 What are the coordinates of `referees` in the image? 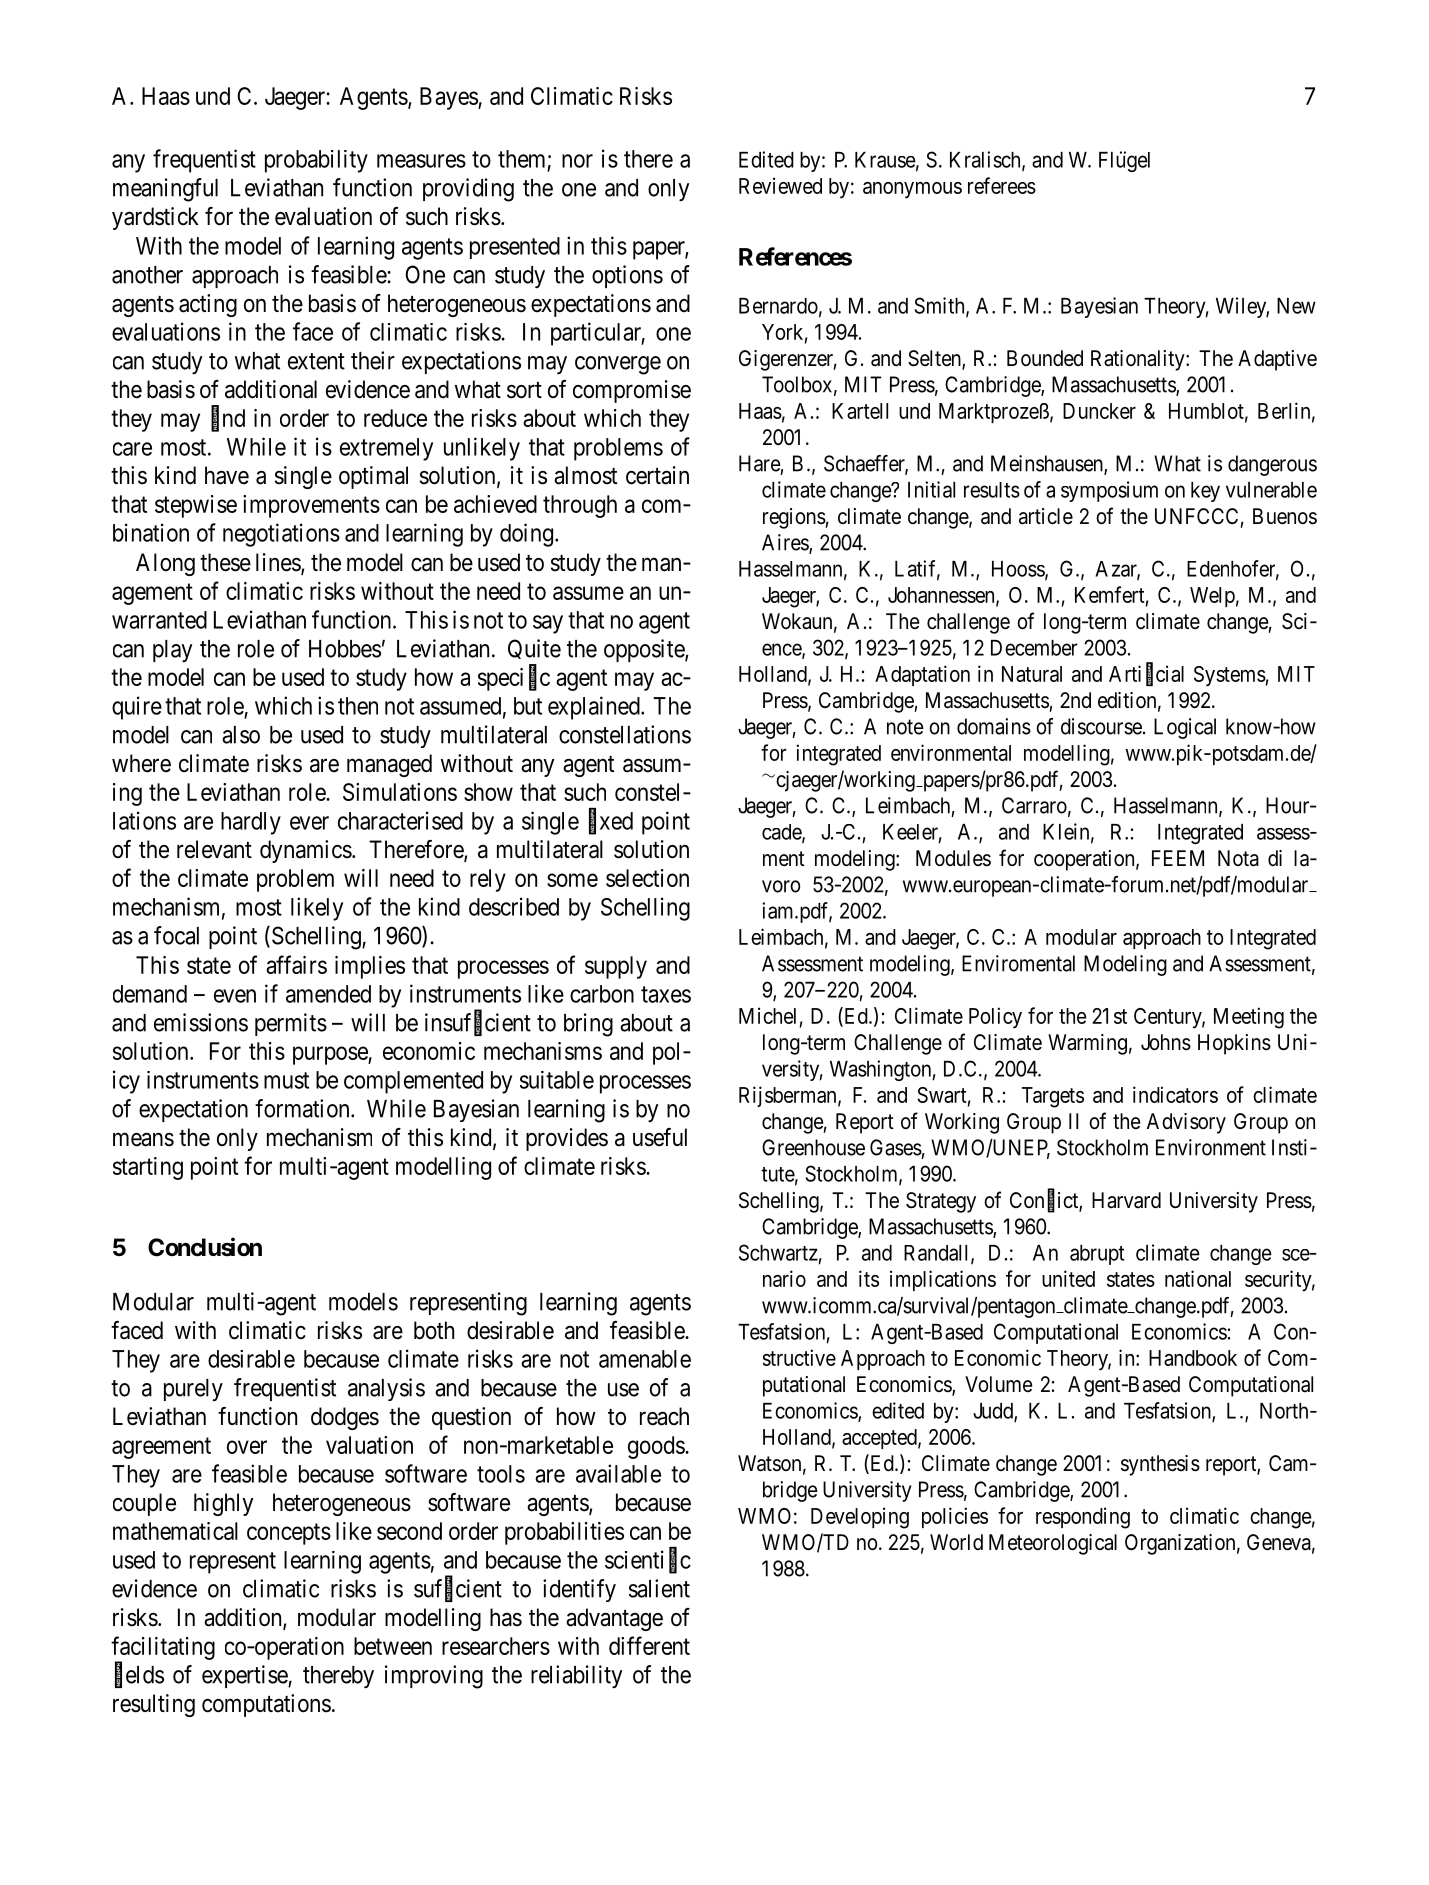 It's located at (1002, 185).
